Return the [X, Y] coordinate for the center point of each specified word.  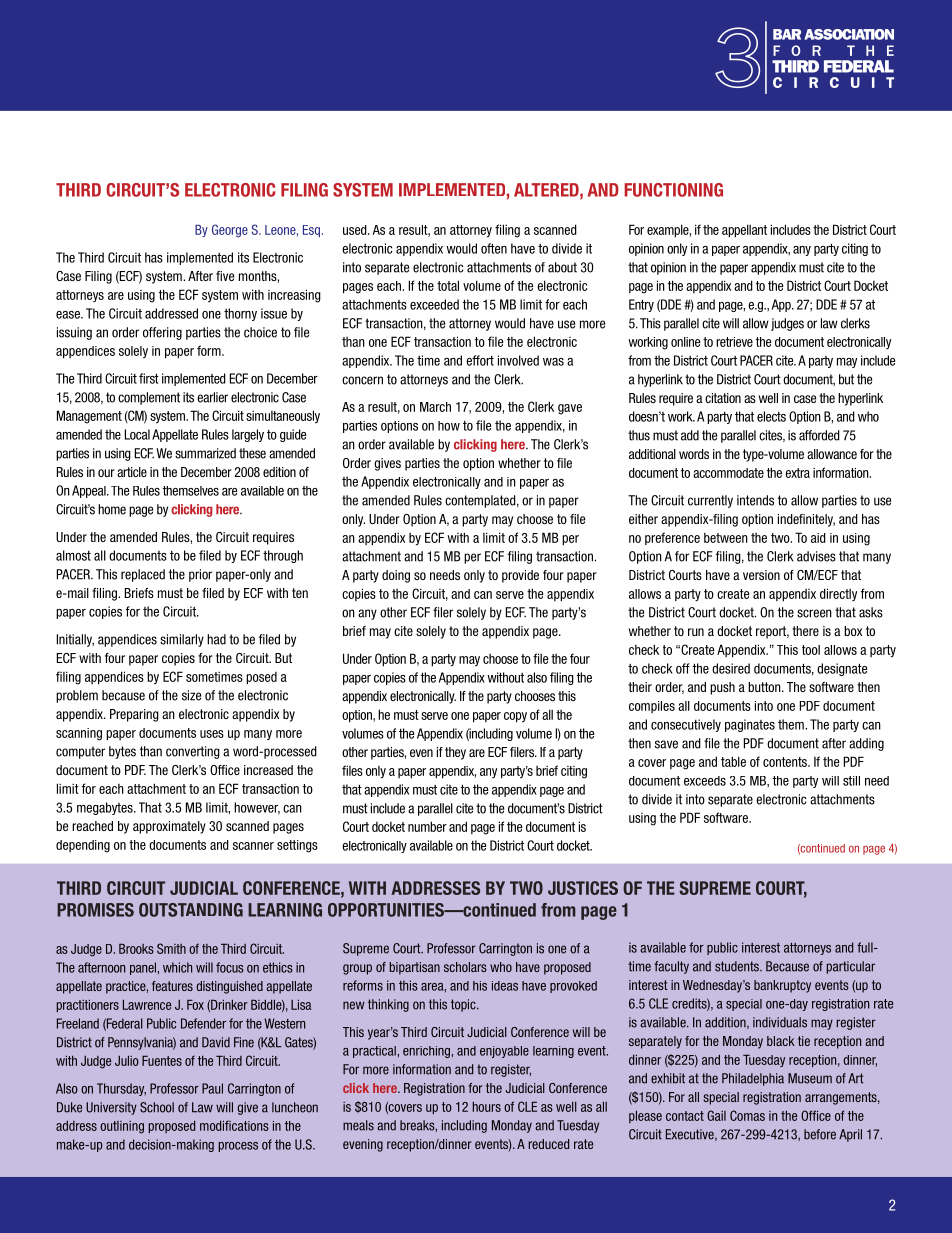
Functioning [673, 190]
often [494, 248]
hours [487, 1107]
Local [137, 434]
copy [515, 717]
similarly [182, 640]
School [157, 1107]
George [230, 231]
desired [731, 668]
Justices [583, 888]
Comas [747, 1115]
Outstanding [191, 910]
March [435, 407]
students [738, 966]
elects [771, 416]
